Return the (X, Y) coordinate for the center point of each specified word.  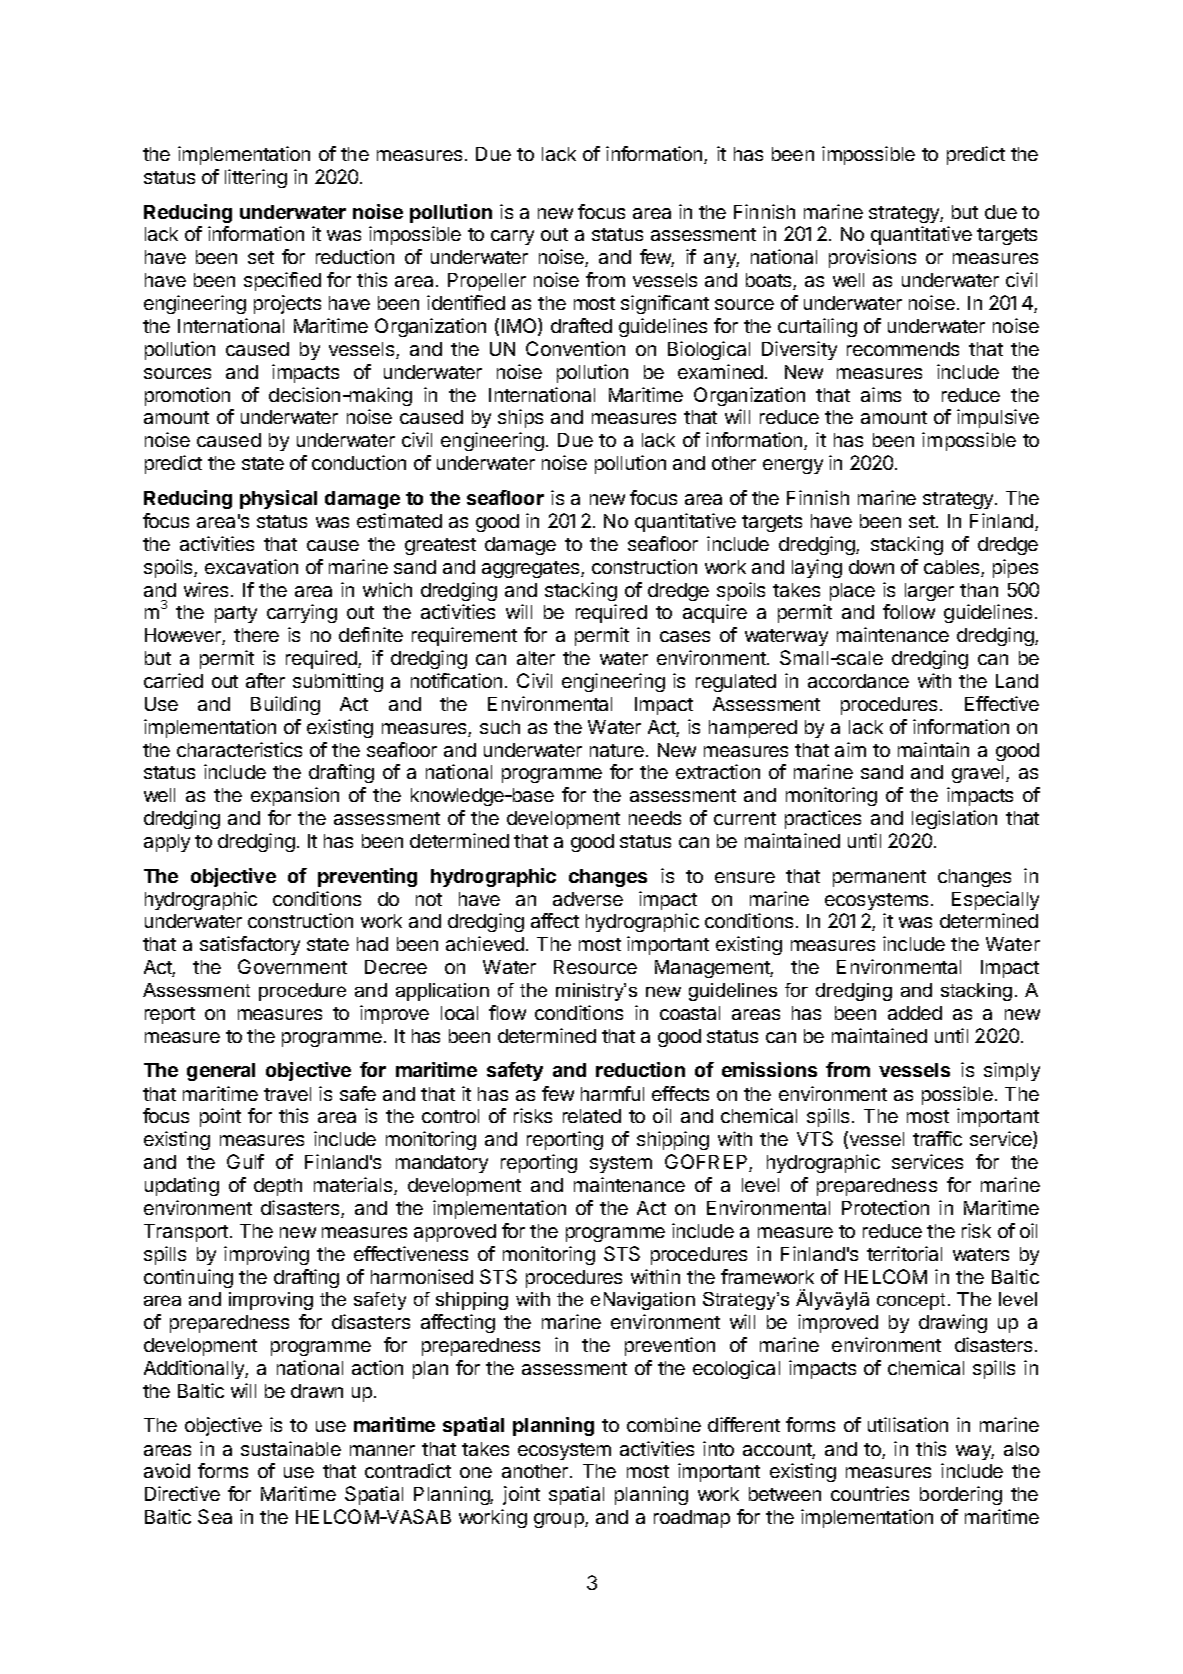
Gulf (245, 1161)
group (560, 1520)
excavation (251, 566)
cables (953, 568)
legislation (954, 819)
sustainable (291, 1448)
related (592, 1116)
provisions (872, 258)
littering (256, 178)
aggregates (532, 569)
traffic (937, 1138)
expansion (295, 796)
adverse (588, 899)
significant (665, 304)
